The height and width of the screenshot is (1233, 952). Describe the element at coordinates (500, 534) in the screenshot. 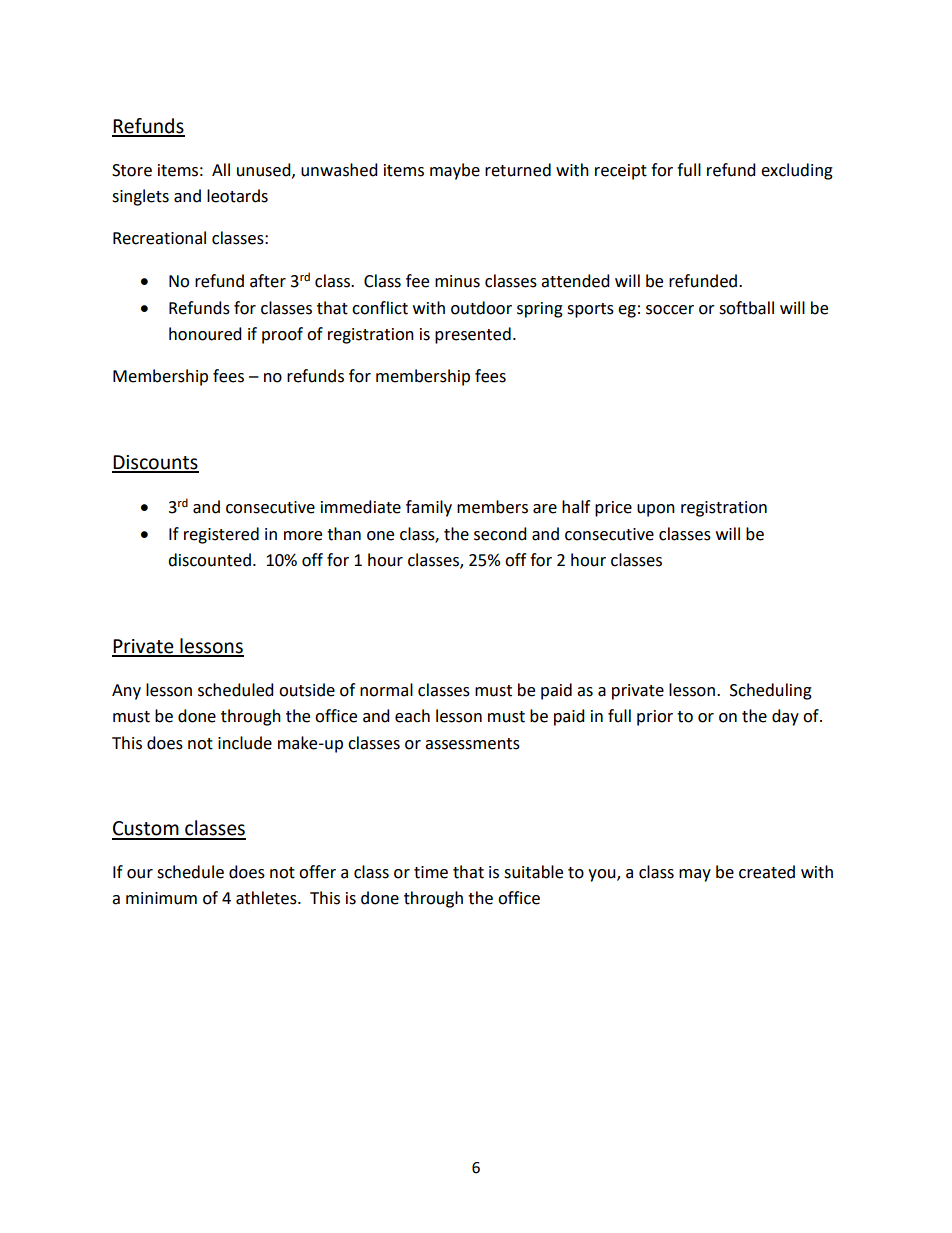

I see `second` at that location.
